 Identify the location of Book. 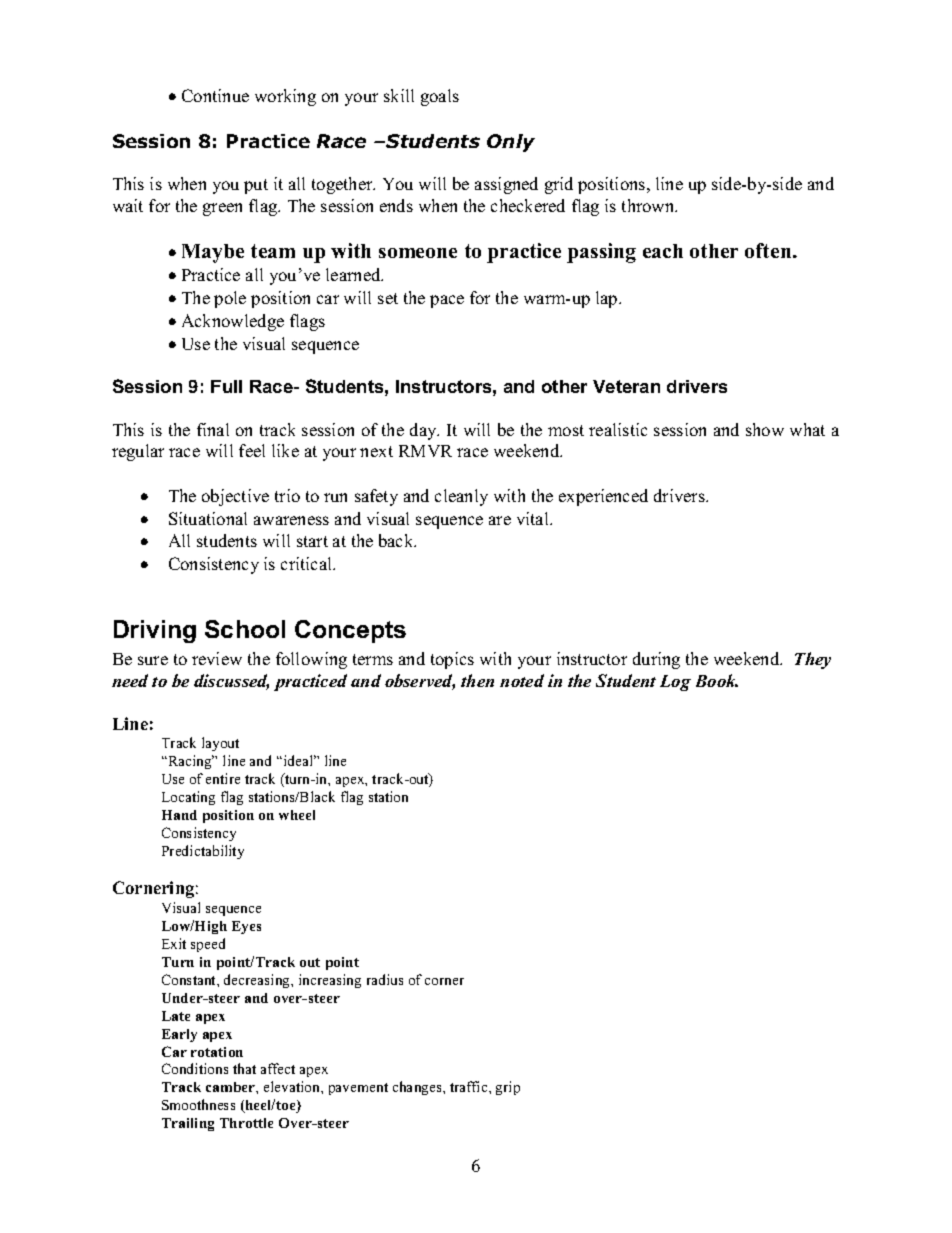
(717, 680).
